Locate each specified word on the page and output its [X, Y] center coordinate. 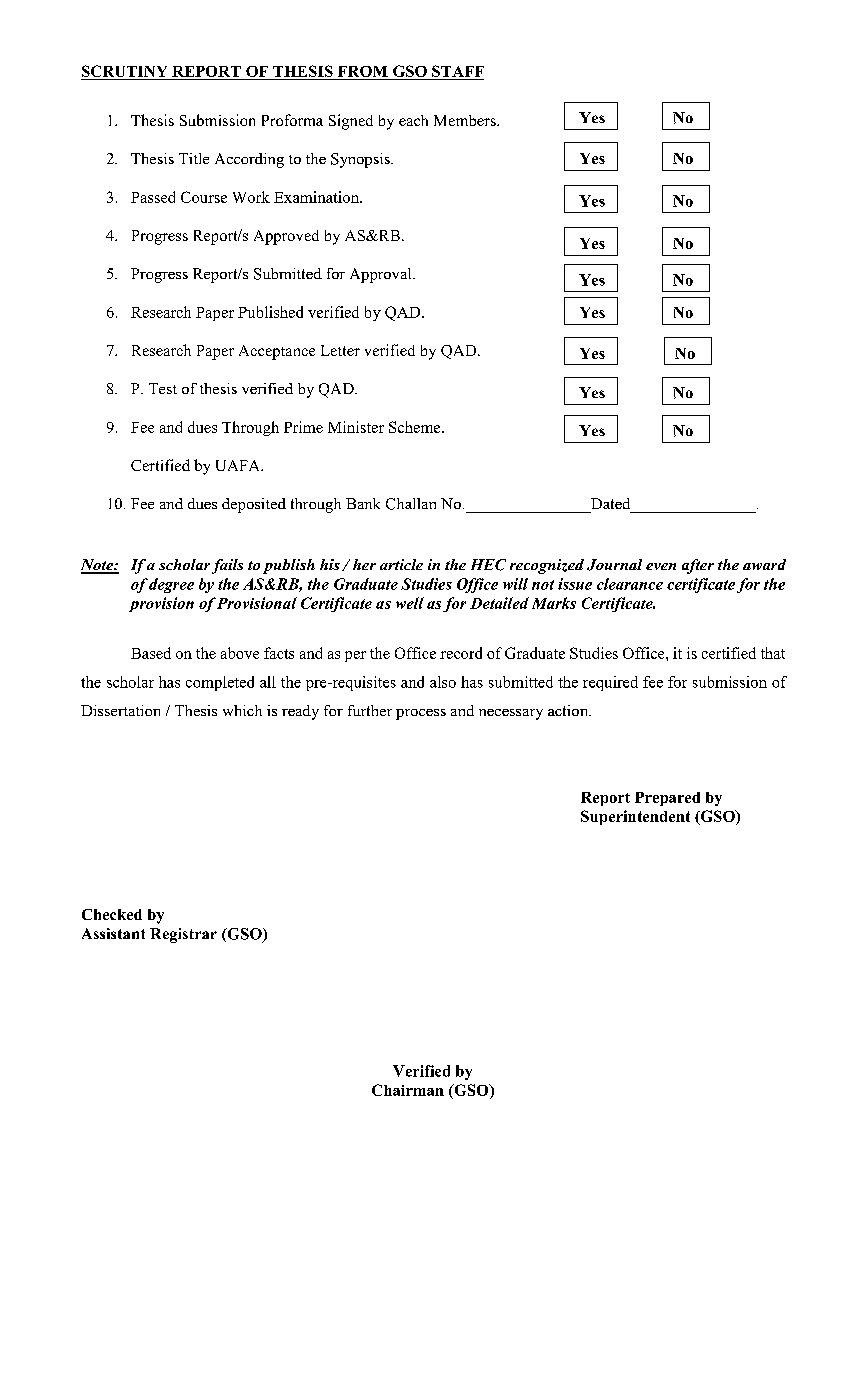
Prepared [667, 799]
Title [194, 158]
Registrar [183, 935]
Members [466, 120]
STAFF [457, 72]
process [421, 714]
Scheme [416, 427]
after [698, 566]
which [242, 710]
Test [163, 388]
